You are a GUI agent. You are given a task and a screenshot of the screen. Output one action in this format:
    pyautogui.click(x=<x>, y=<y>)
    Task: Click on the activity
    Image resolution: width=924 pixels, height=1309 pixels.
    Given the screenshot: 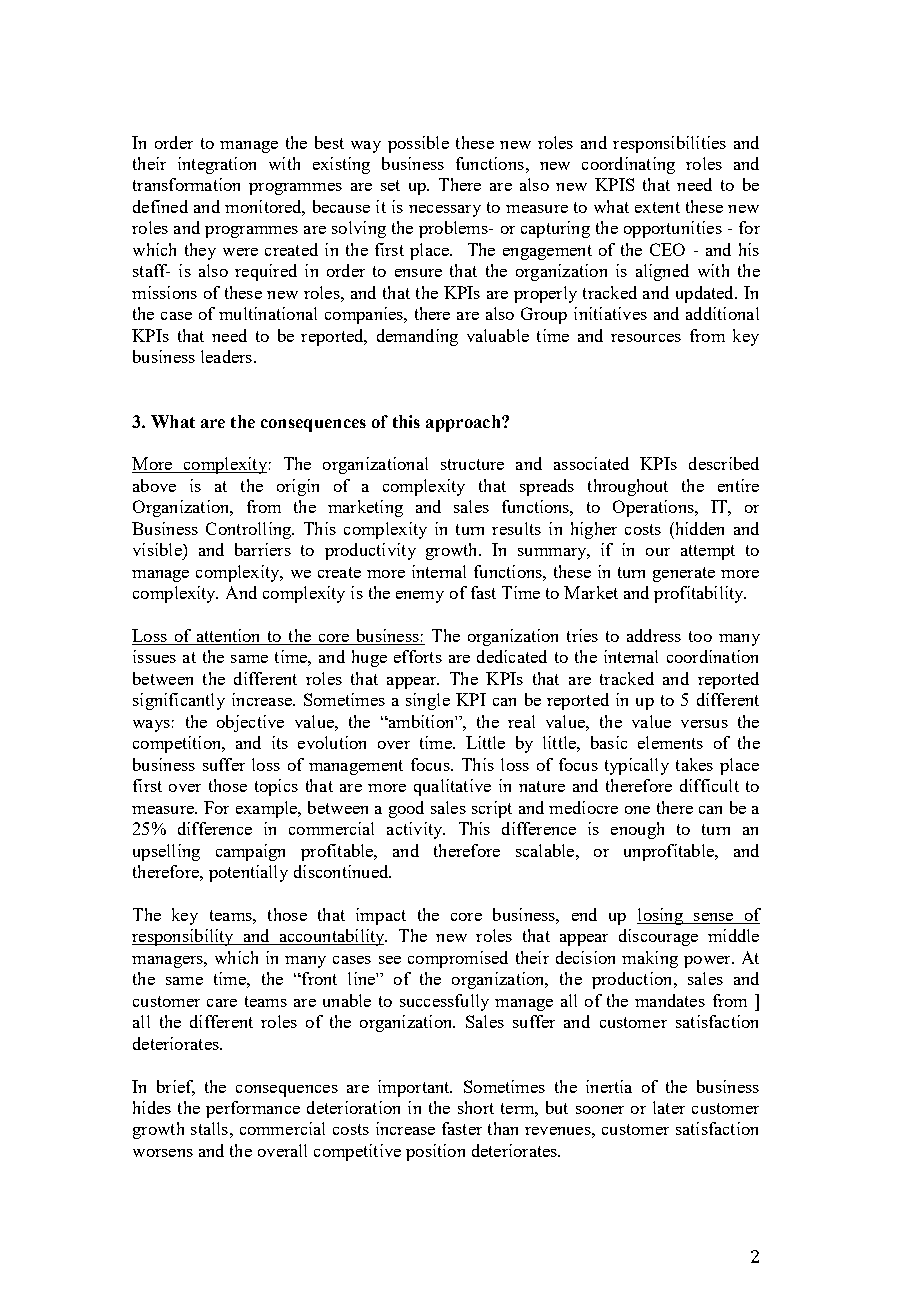 What is the action you would take?
    pyautogui.click(x=416, y=830)
